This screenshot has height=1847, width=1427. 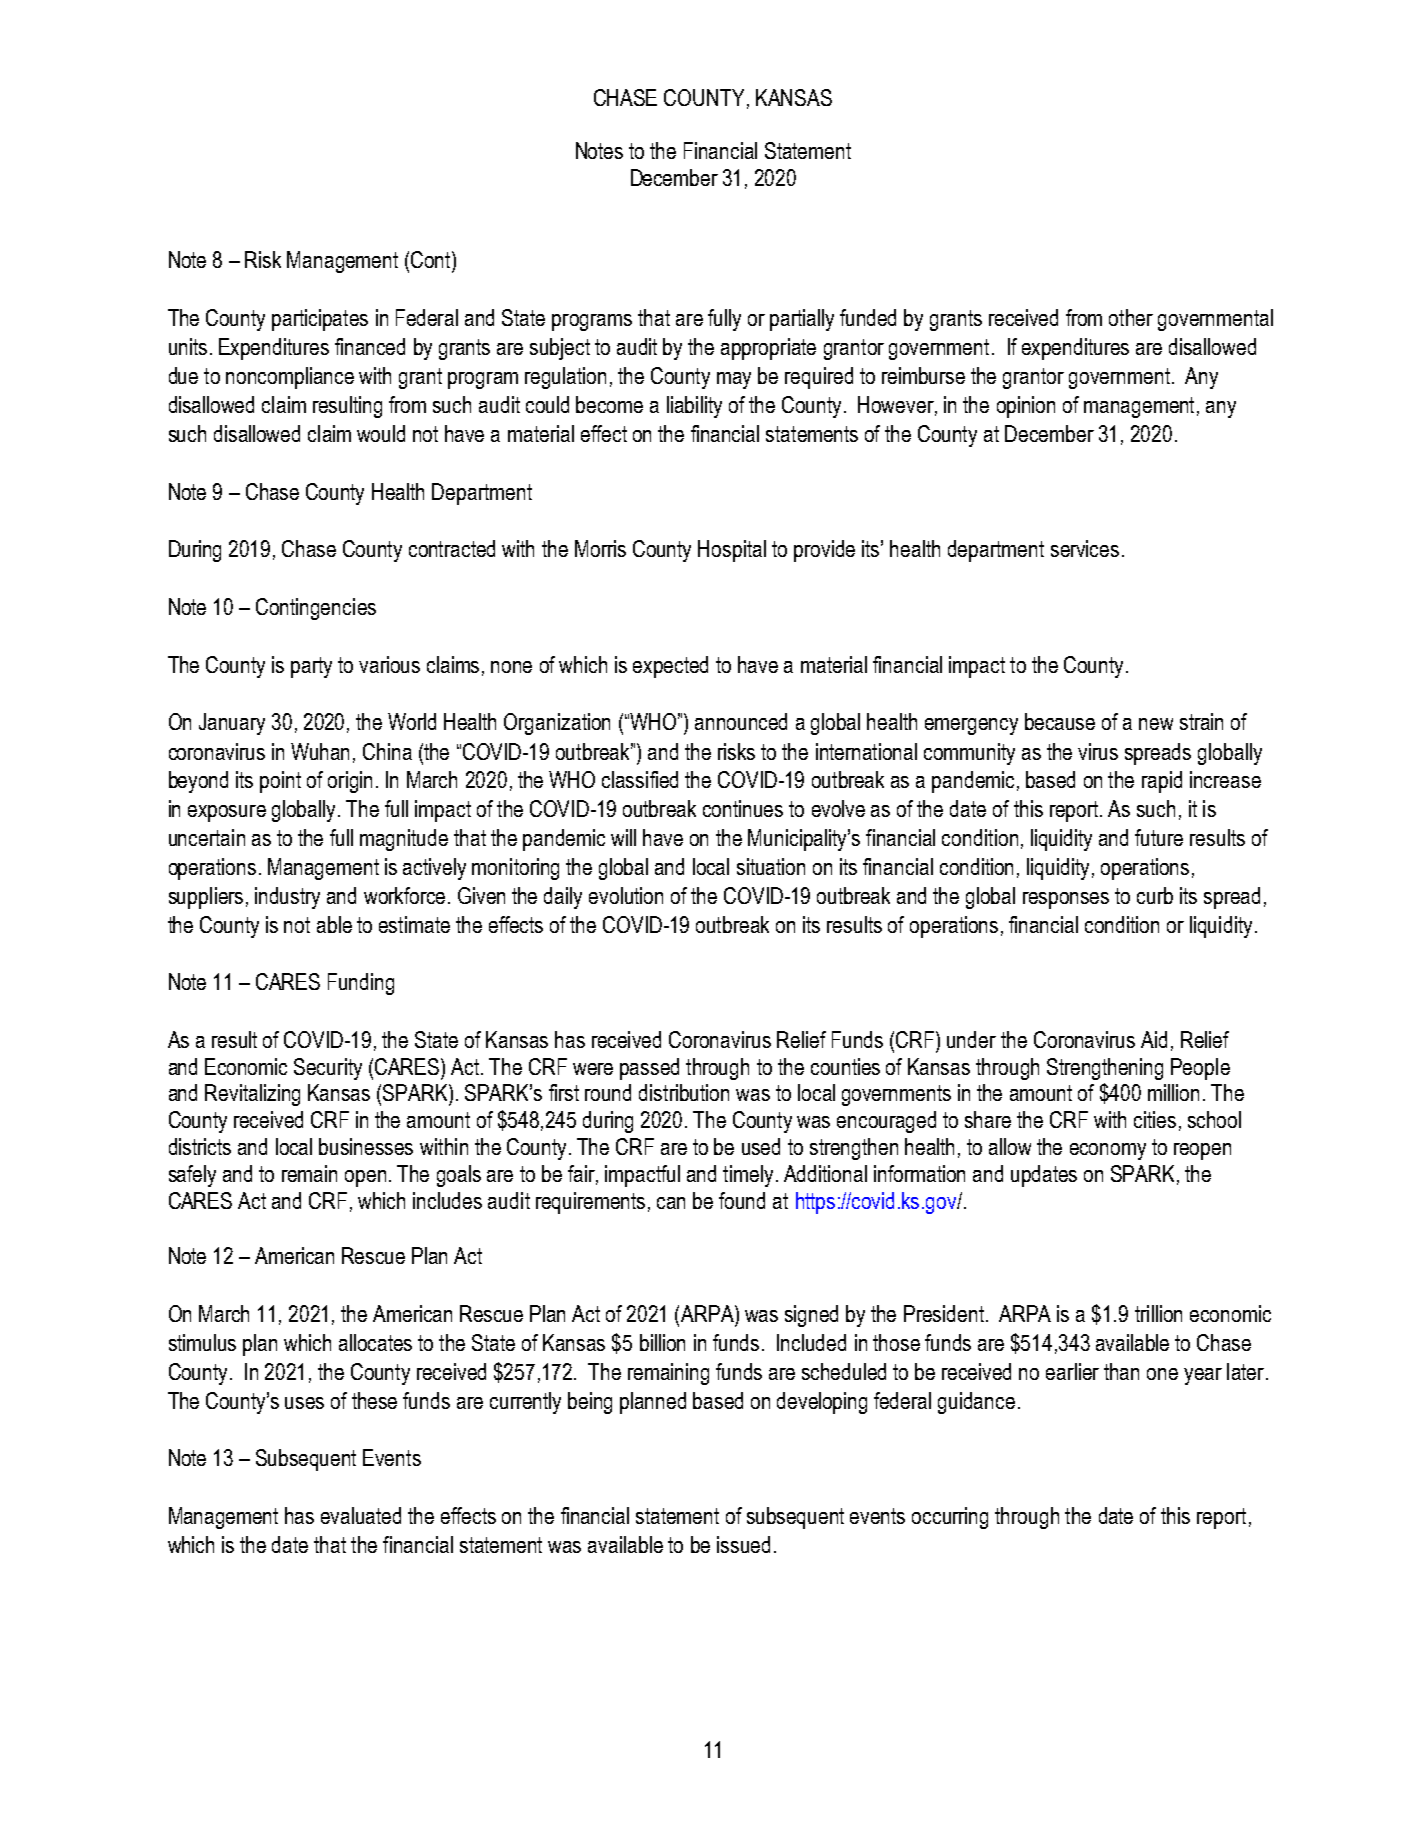 I want to click on other, so click(x=1131, y=317).
